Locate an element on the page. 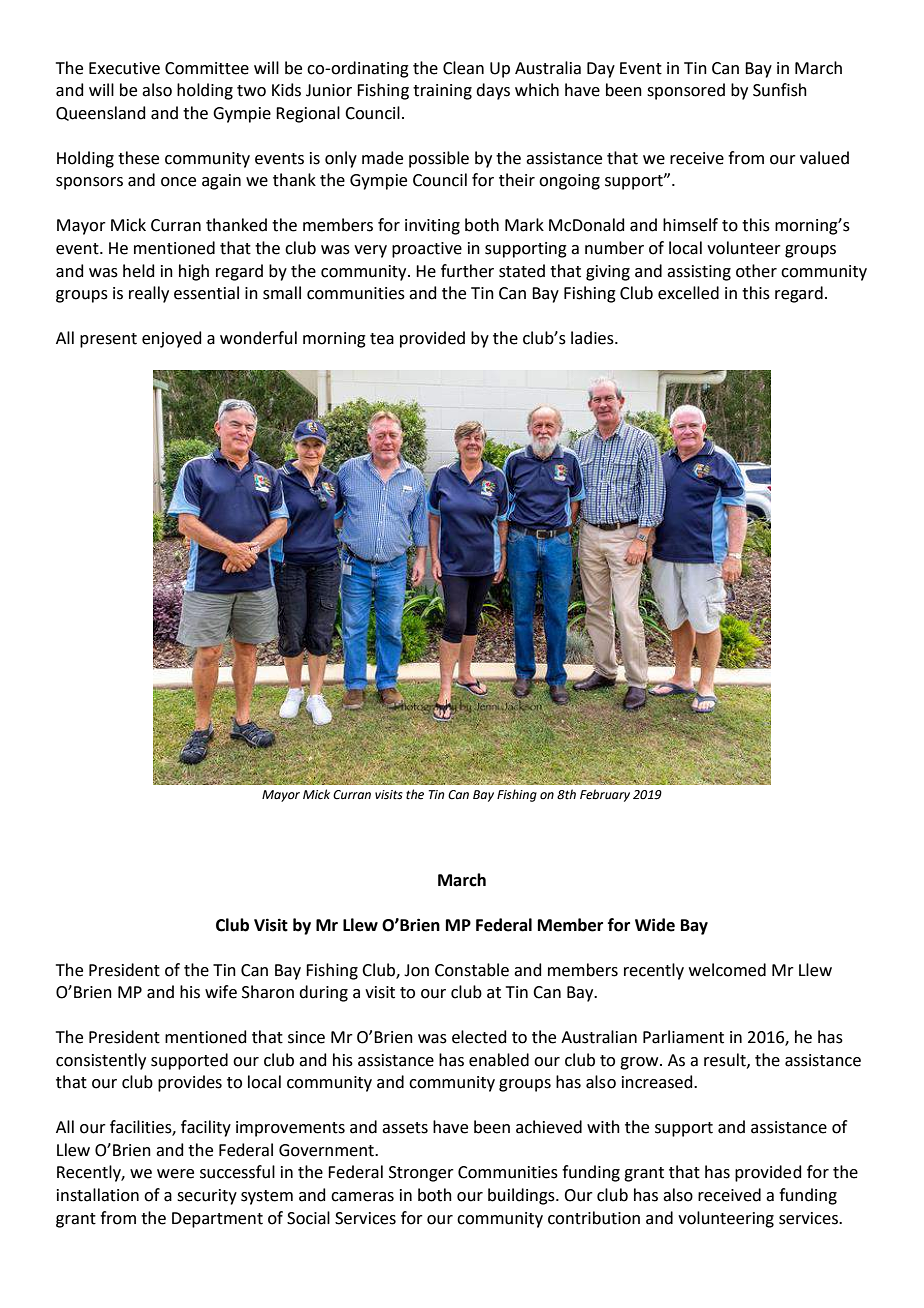 Image resolution: width=924 pixels, height=1308 pixels. Committee is located at coordinates (207, 68).
